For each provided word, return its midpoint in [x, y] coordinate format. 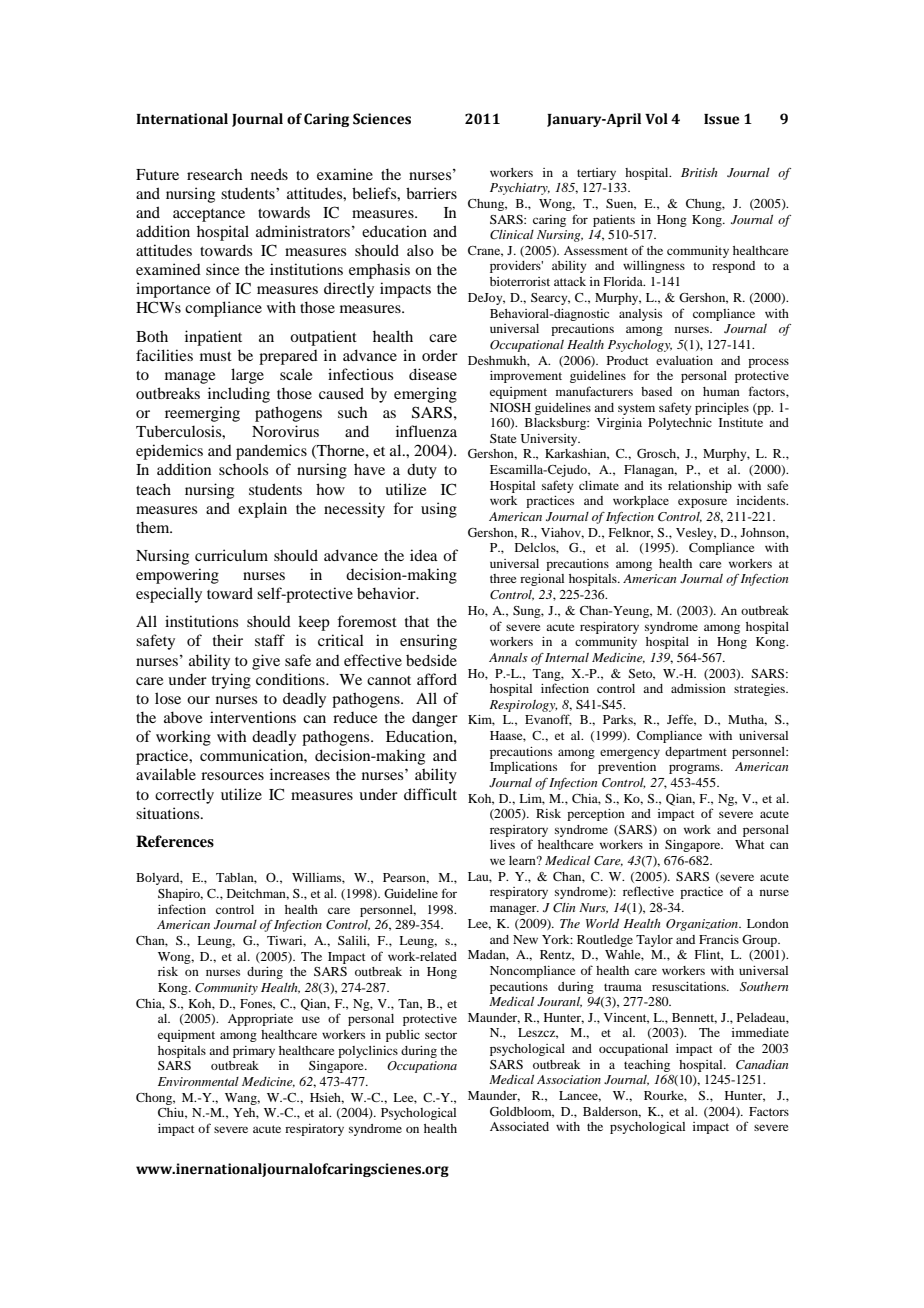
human [721, 391]
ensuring [428, 642]
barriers [431, 193]
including [239, 395]
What [750, 844]
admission [698, 688]
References [175, 841]
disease [433, 374]
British [699, 172]
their [228, 640]
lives [502, 844]
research [215, 174]
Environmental [198, 1081]
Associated [519, 1126]
